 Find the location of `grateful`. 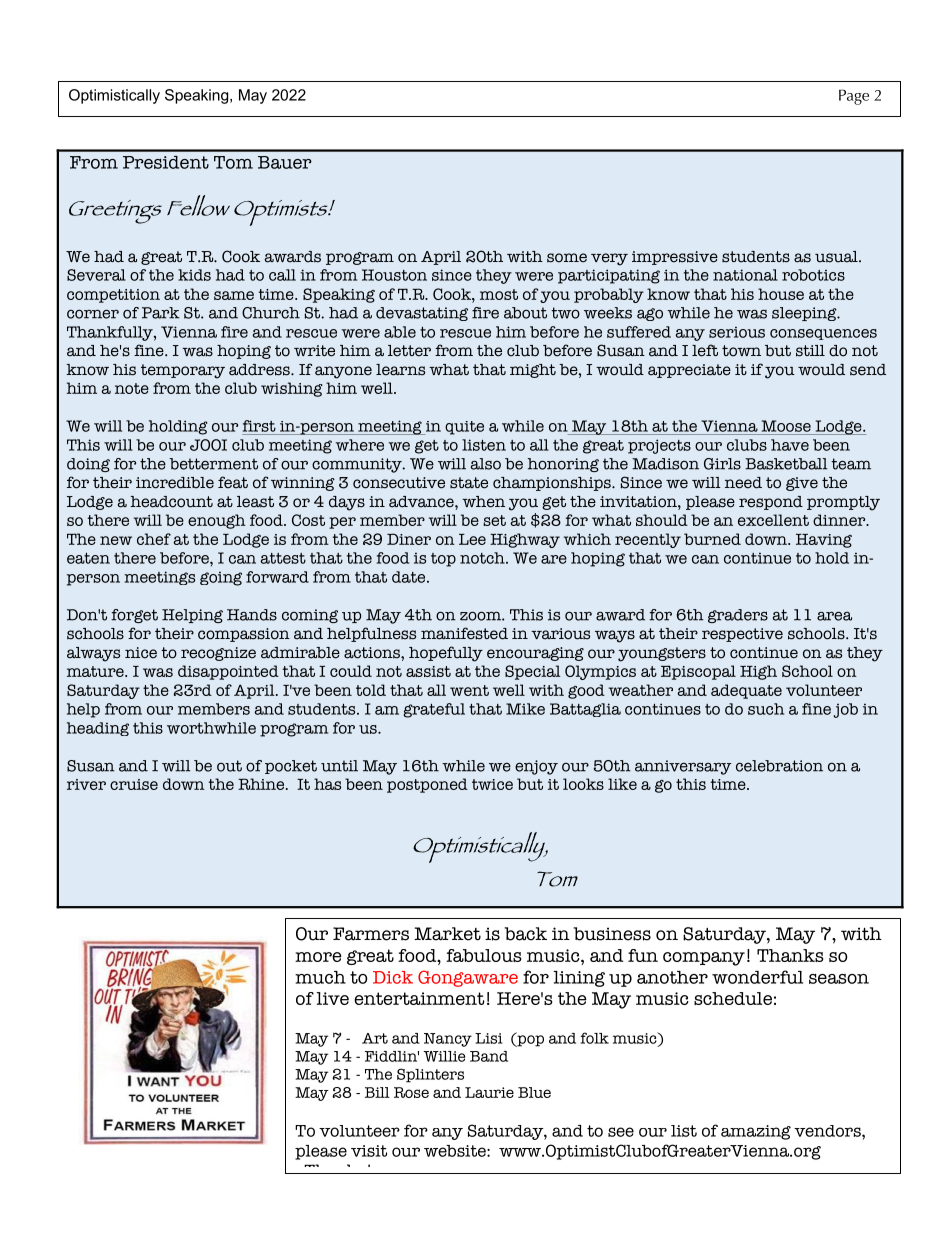

grateful is located at coordinates (434, 710).
